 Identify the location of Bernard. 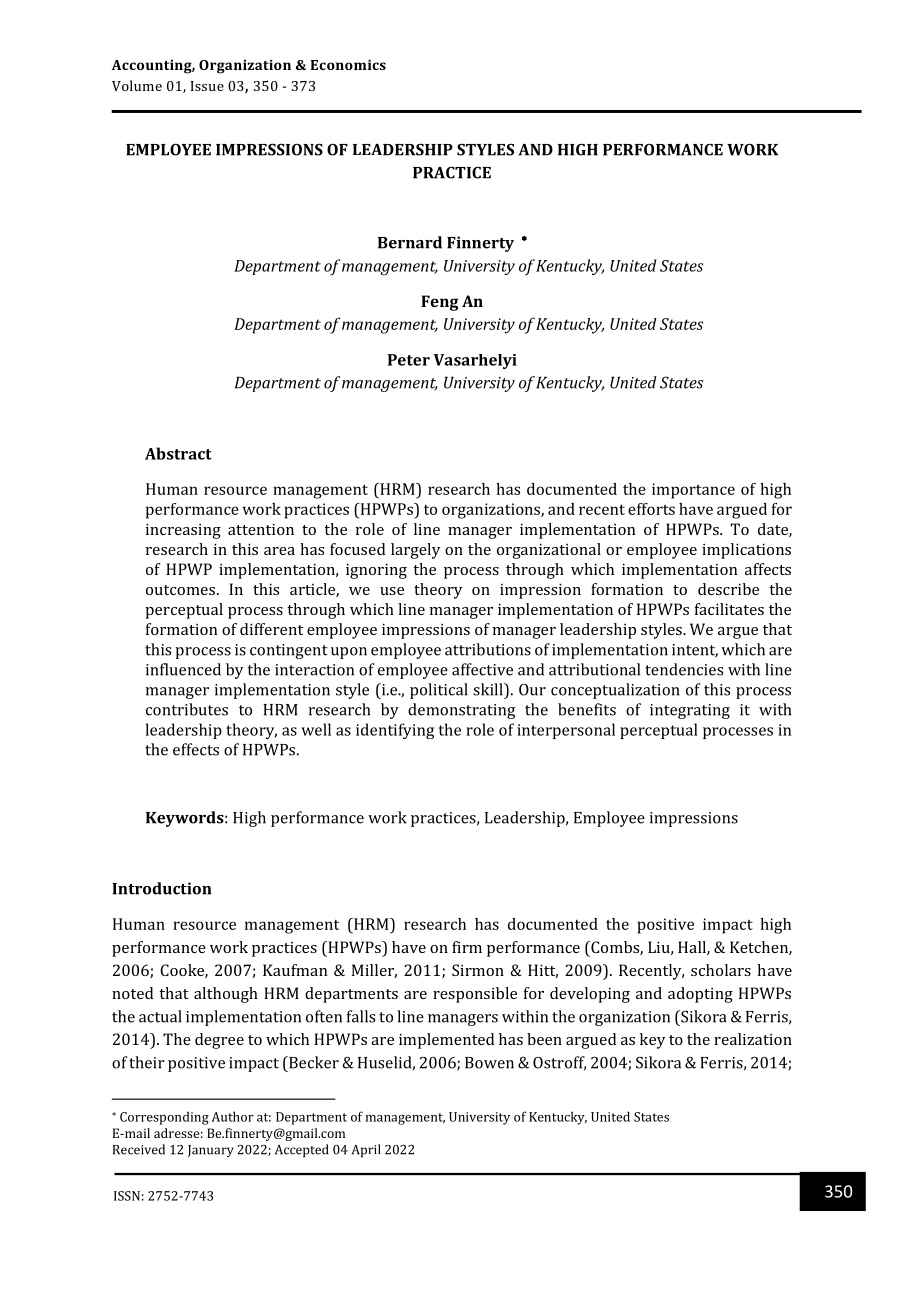
(410, 242).
